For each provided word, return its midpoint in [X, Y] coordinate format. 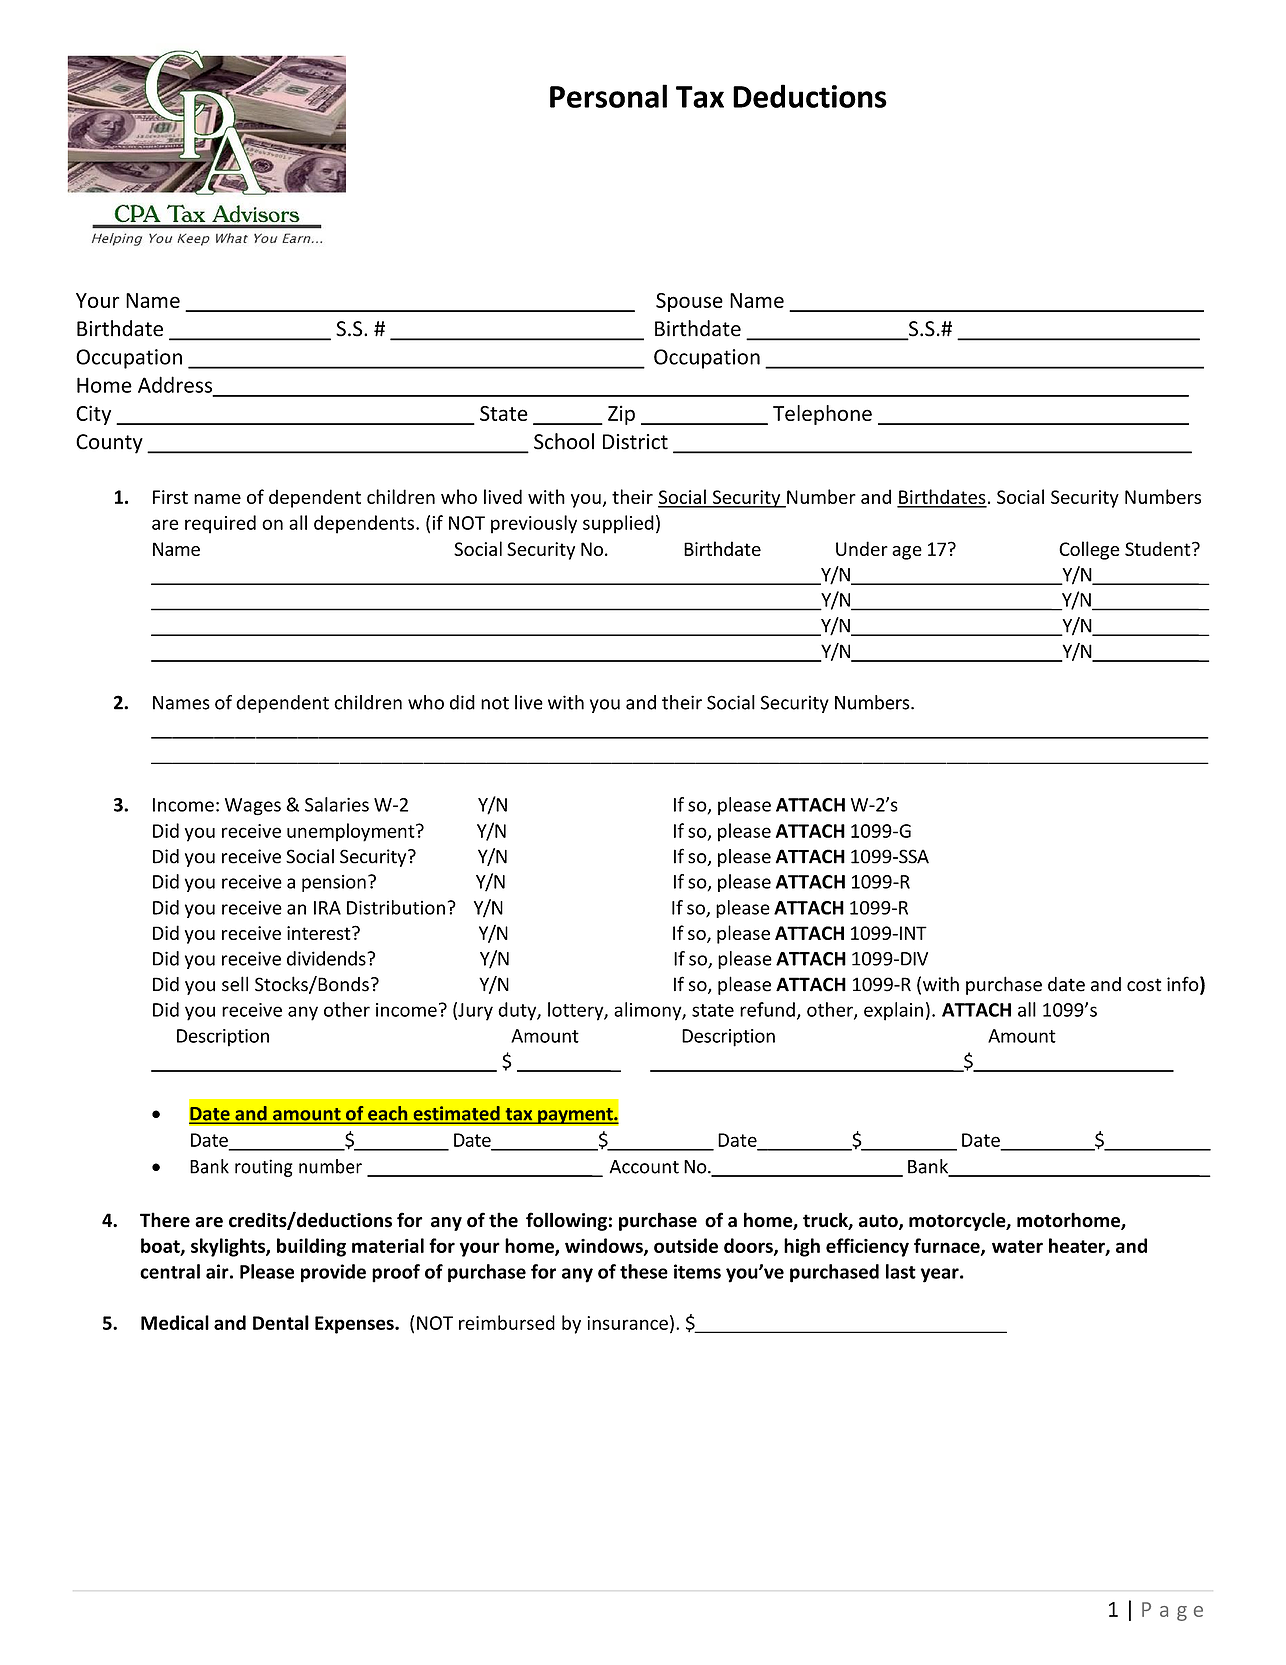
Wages [253, 807]
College [1089, 550]
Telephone [822, 415]
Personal [608, 96]
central [170, 1271]
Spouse [689, 302]
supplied [618, 524]
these [644, 1271]
